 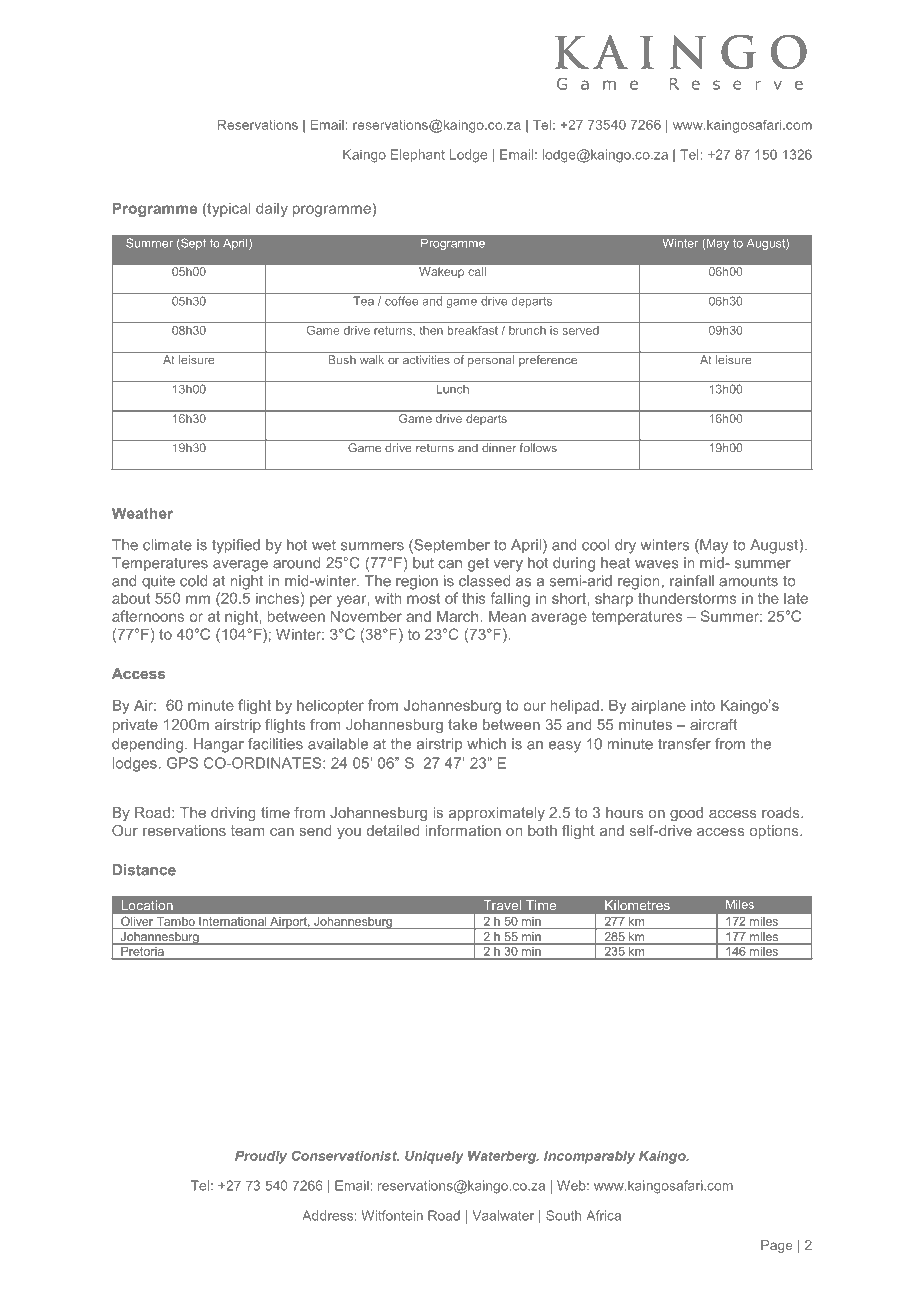 What do you see at coordinates (580, 330) in the screenshot?
I see `served` at bounding box center [580, 330].
